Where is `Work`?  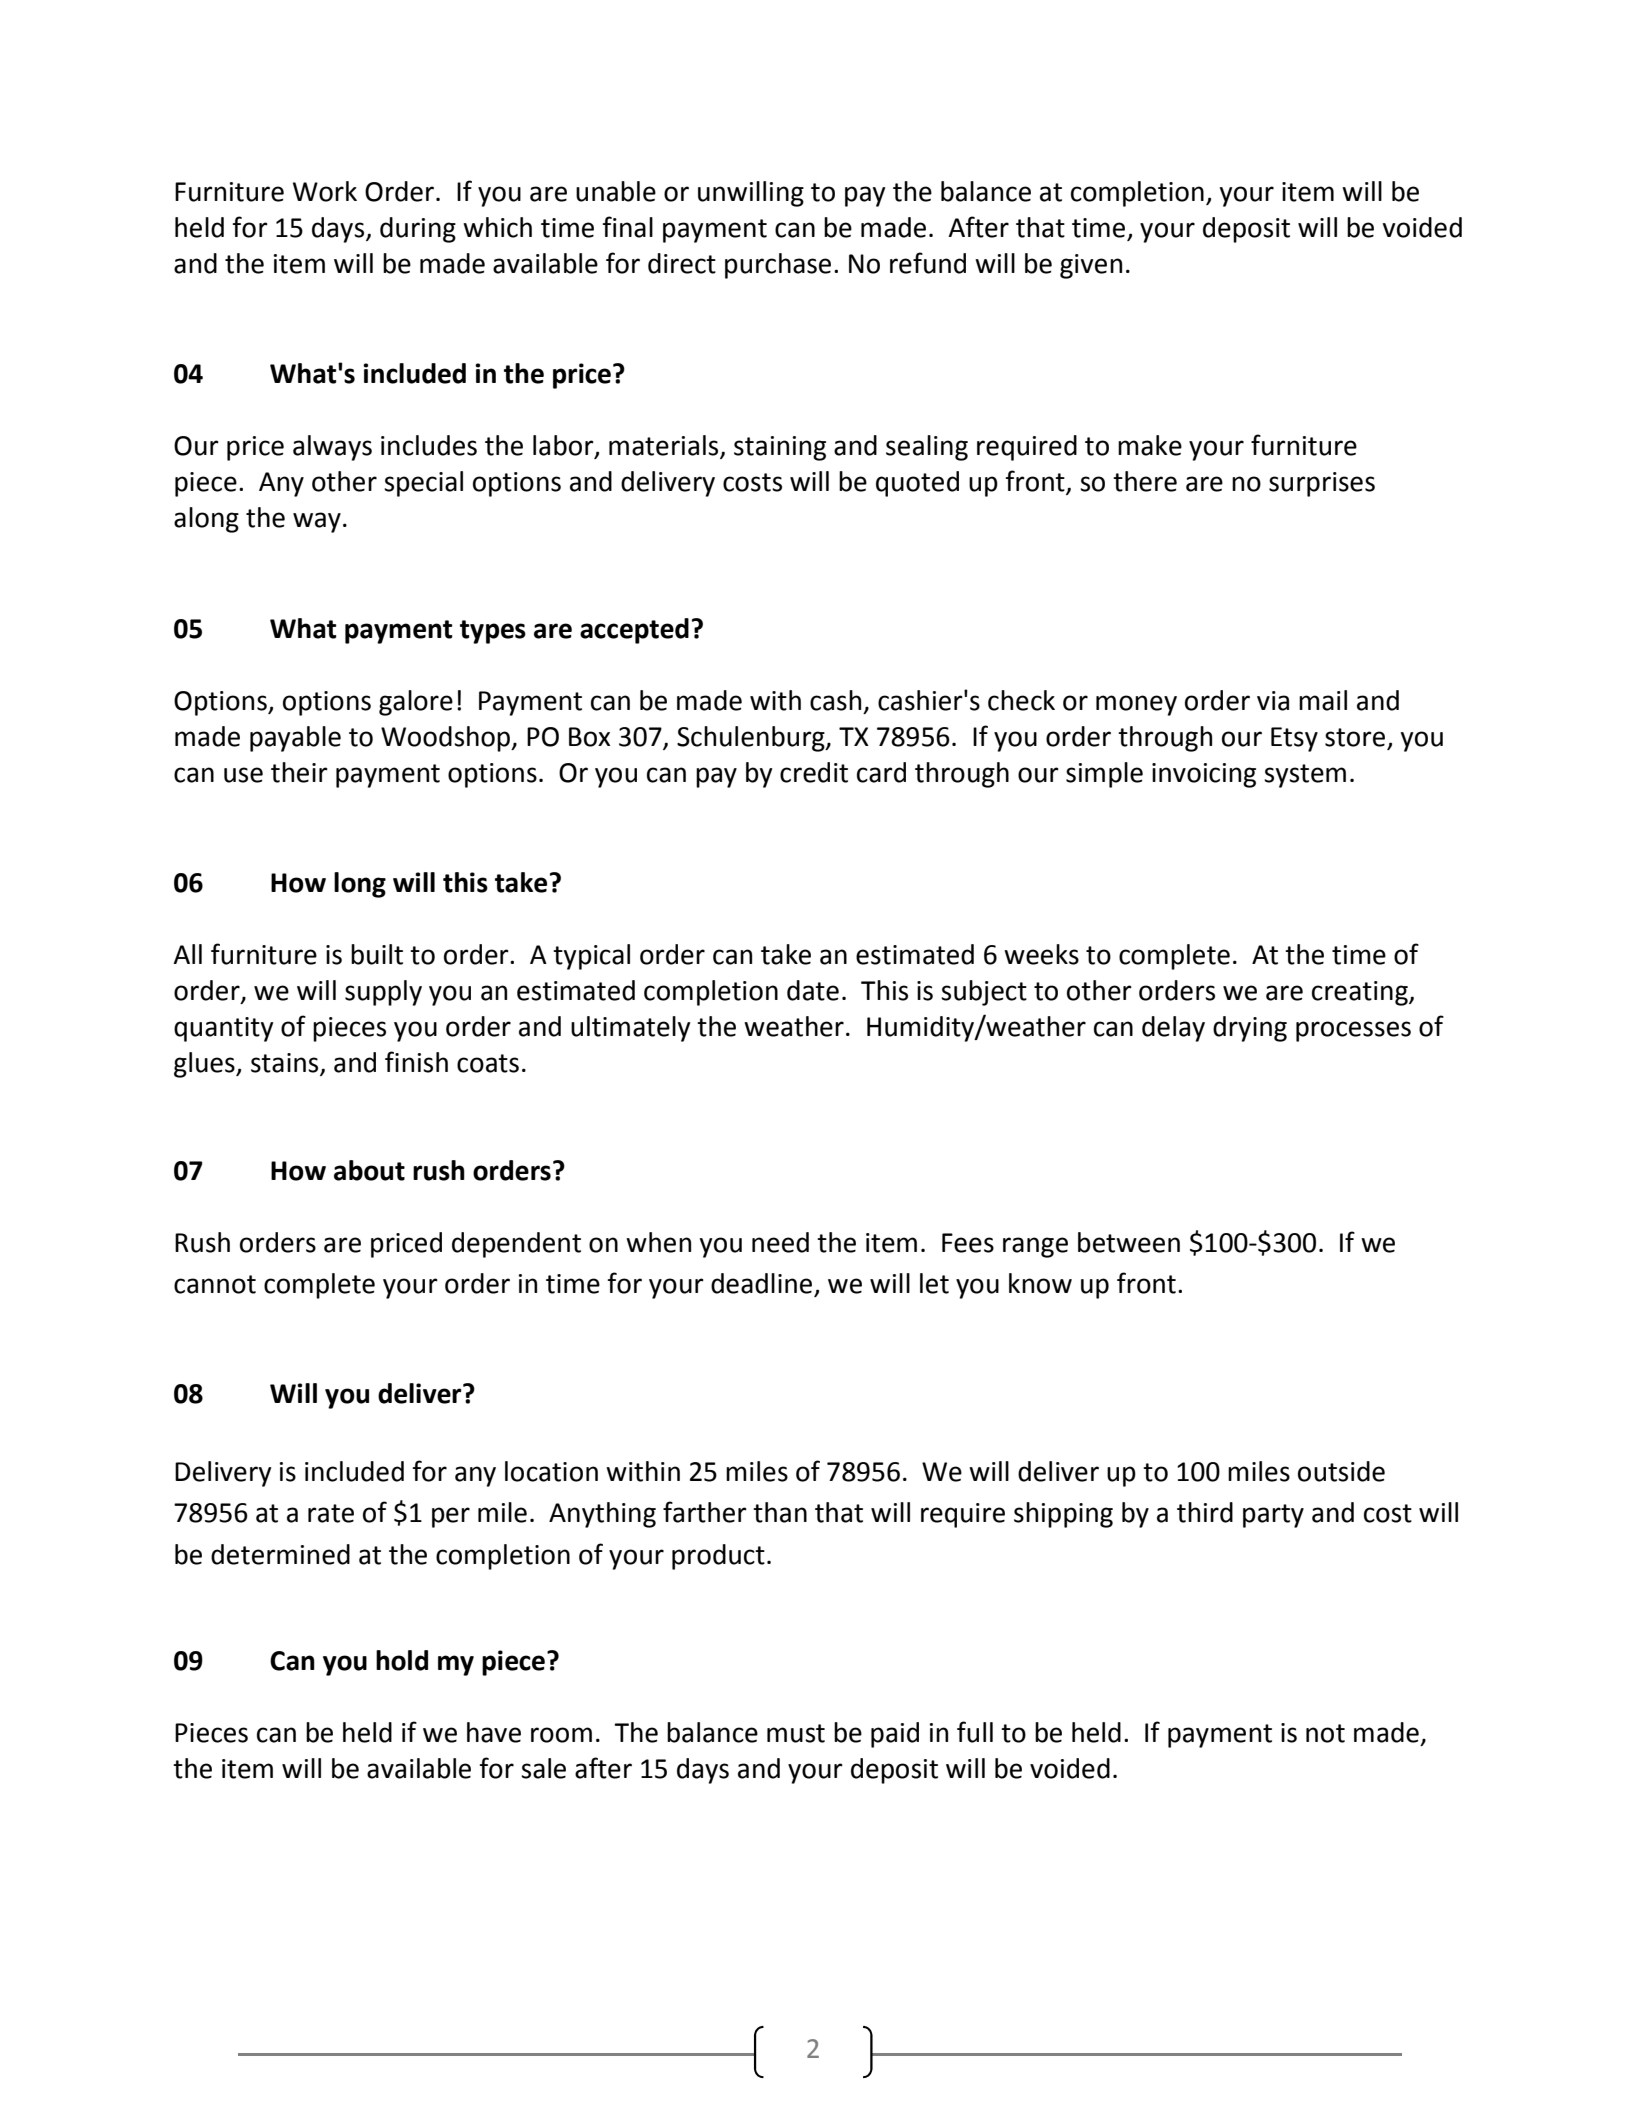
Work is located at coordinates (325, 191).
